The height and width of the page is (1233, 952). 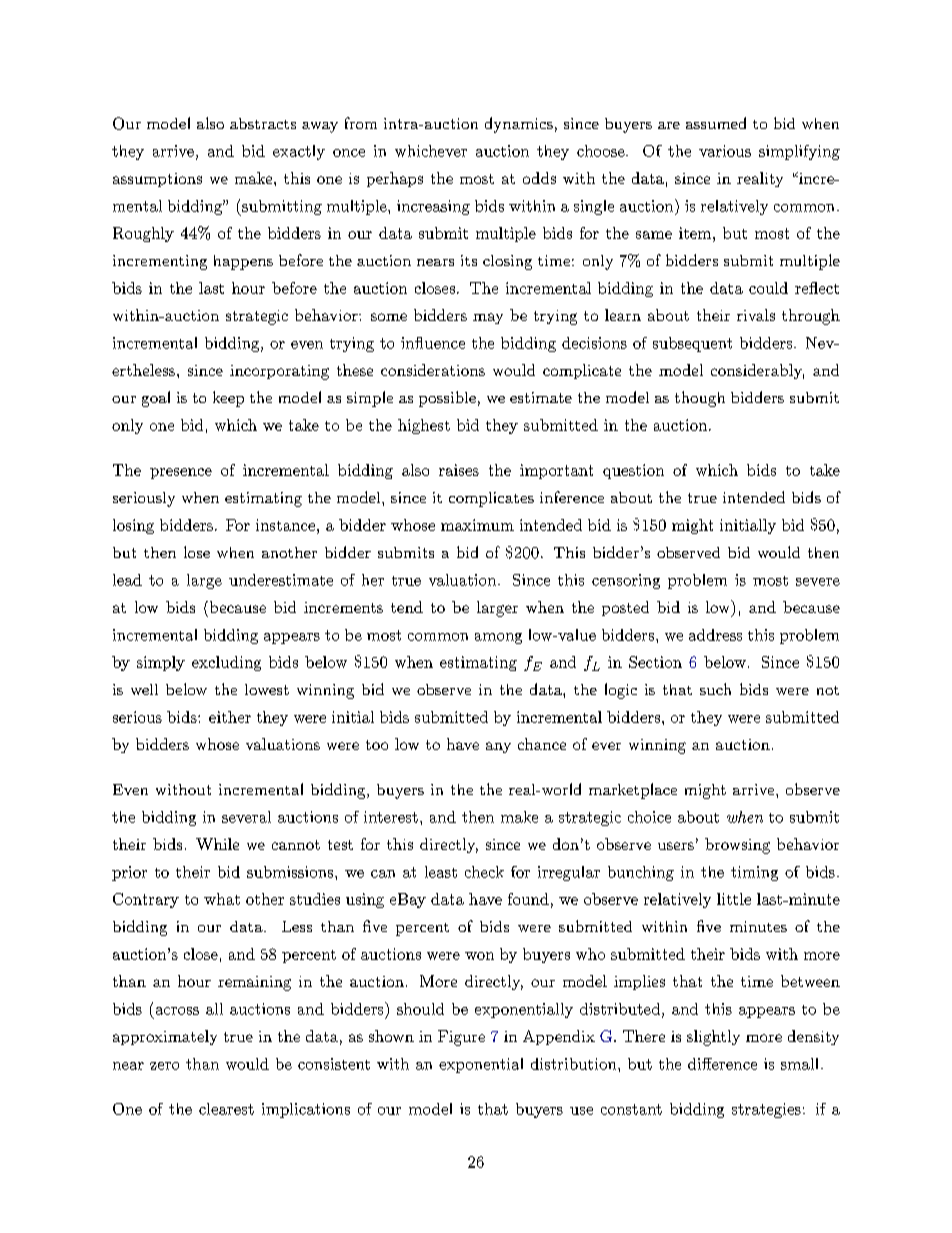 I want to click on browsing, so click(x=737, y=846).
